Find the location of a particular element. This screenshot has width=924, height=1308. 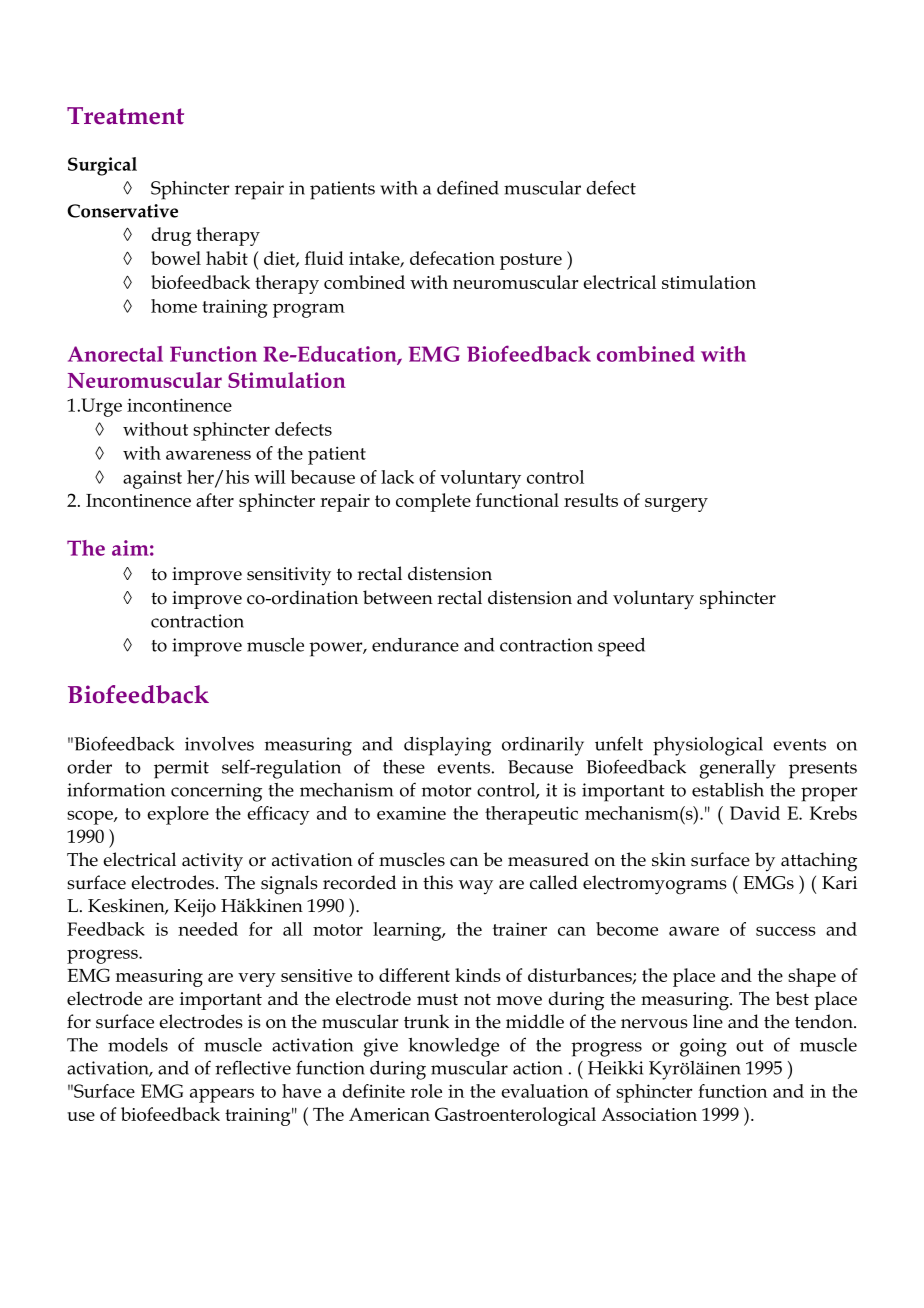

going is located at coordinates (703, 1047).
